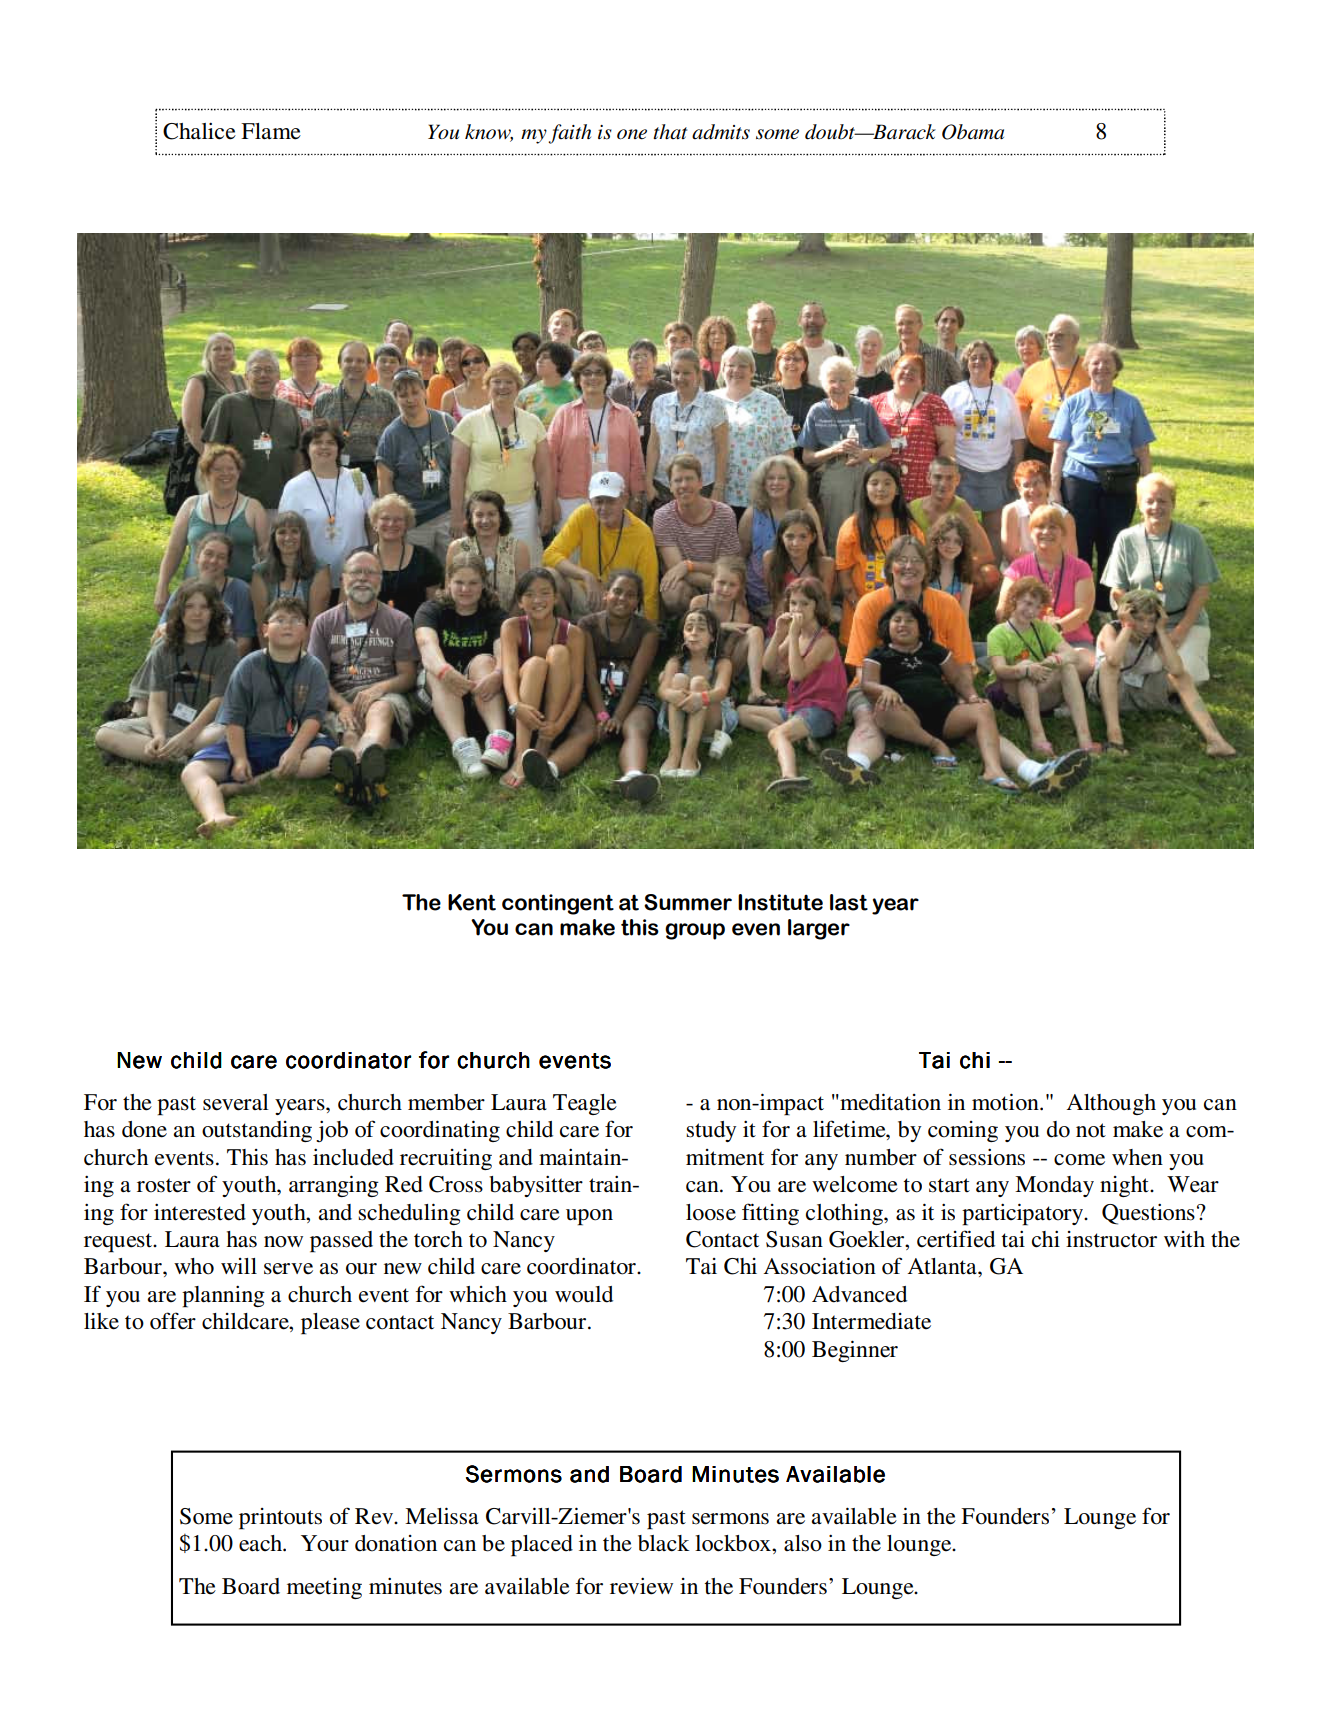 The width and height of the screenshot is (1321, 1709). Describe the element at coordinates (664, 1543) in the screenshot. I see `black` at that location.
